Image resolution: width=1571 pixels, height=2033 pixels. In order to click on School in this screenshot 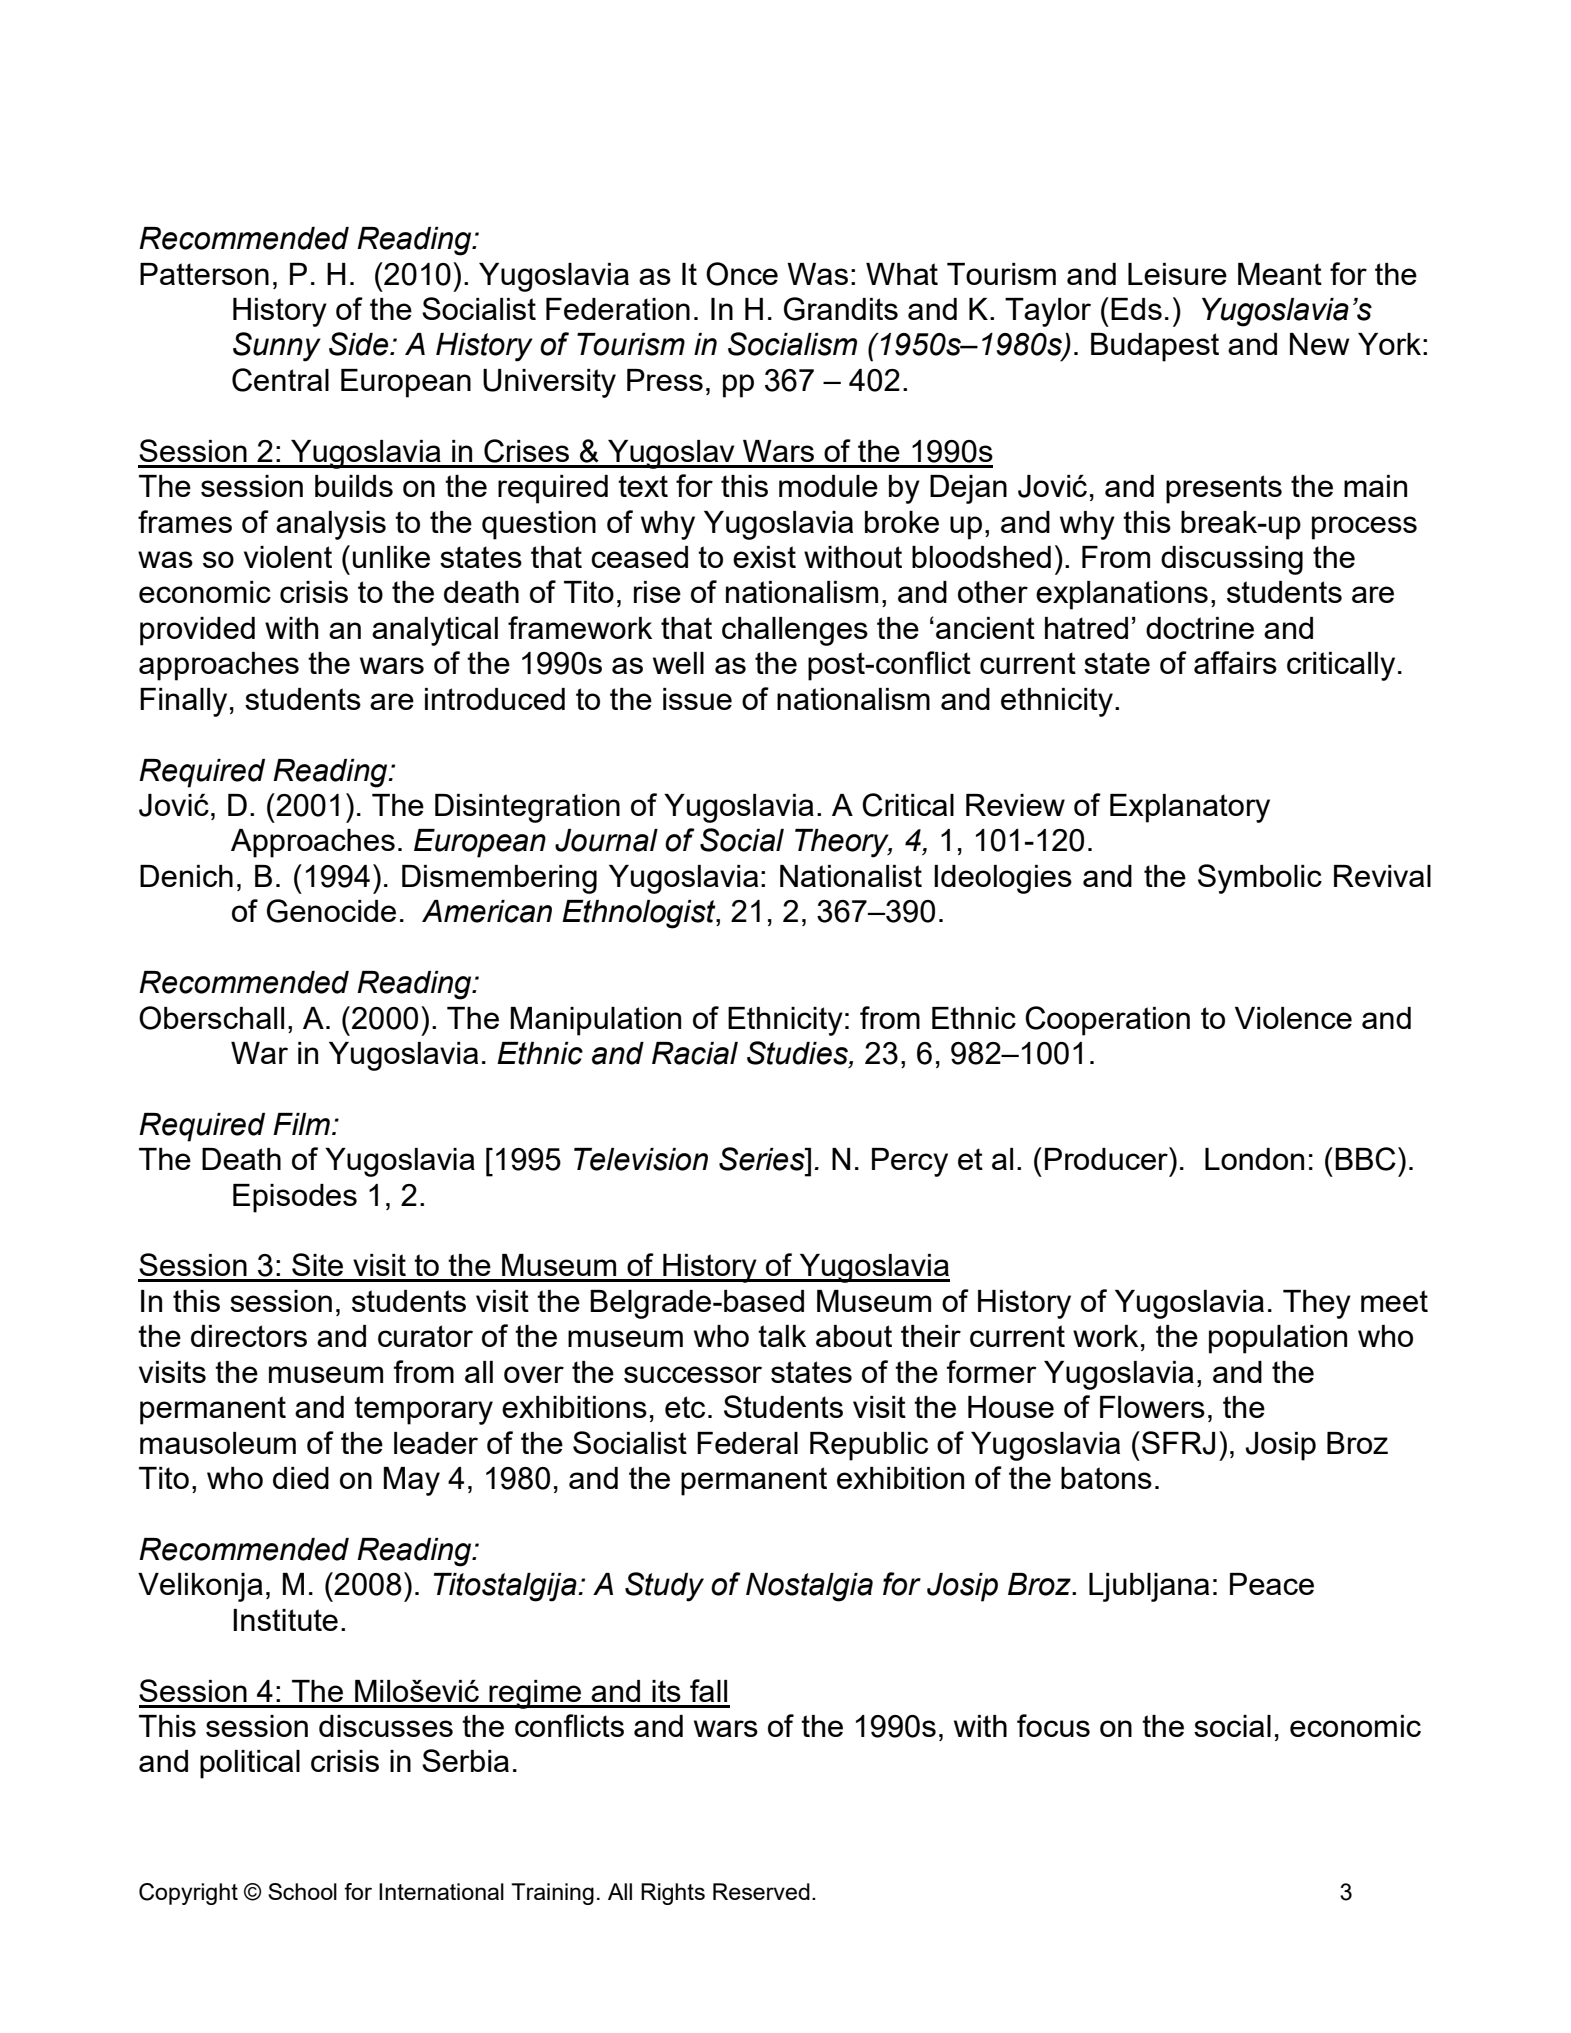, I will do `click(302, 1891)`.
